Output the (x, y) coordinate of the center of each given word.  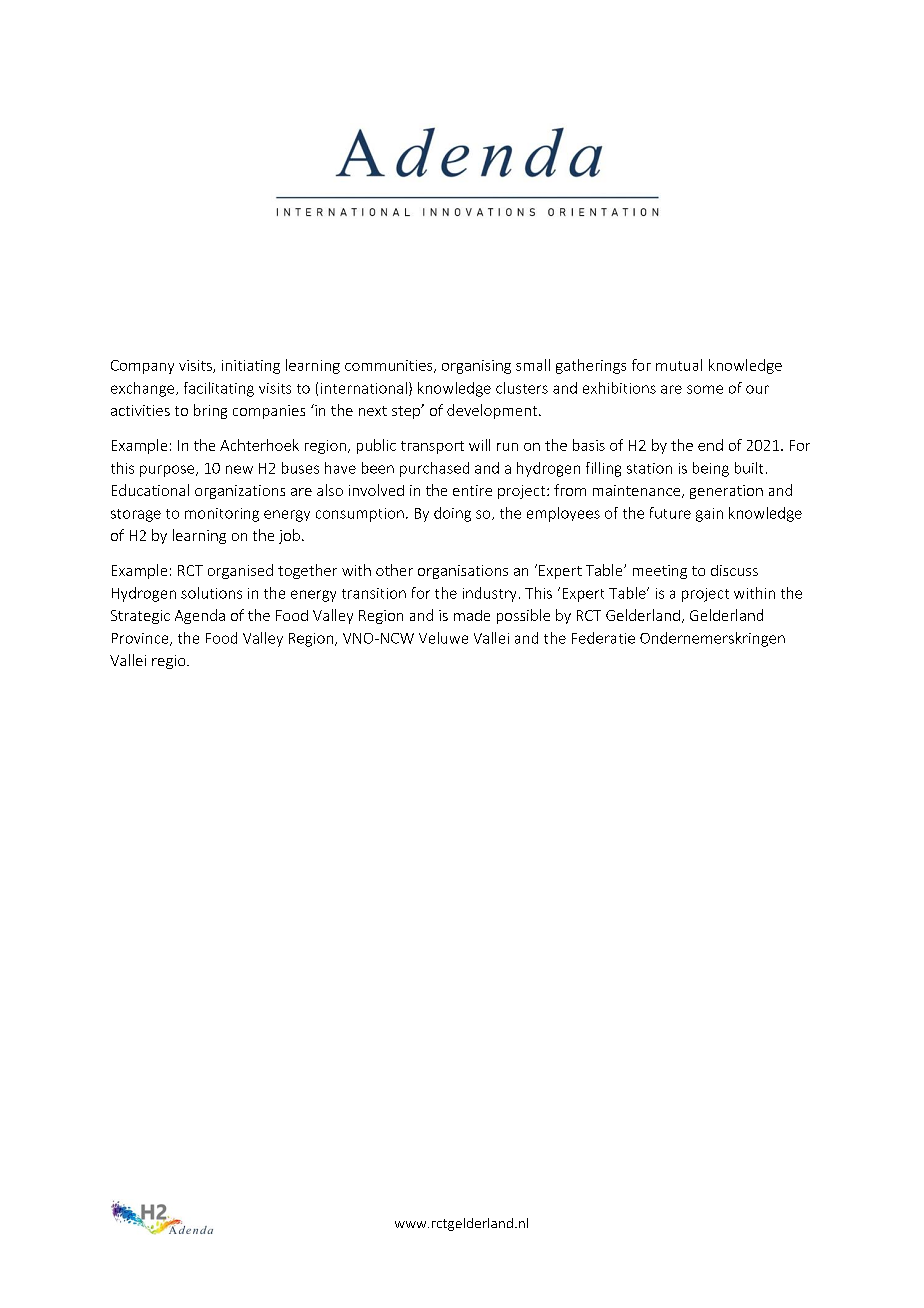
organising (476, 367)
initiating (251, 367)
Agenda (200, 616)
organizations (240, 492)
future (670, 513)
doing (452, 514)
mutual (679, 365)
